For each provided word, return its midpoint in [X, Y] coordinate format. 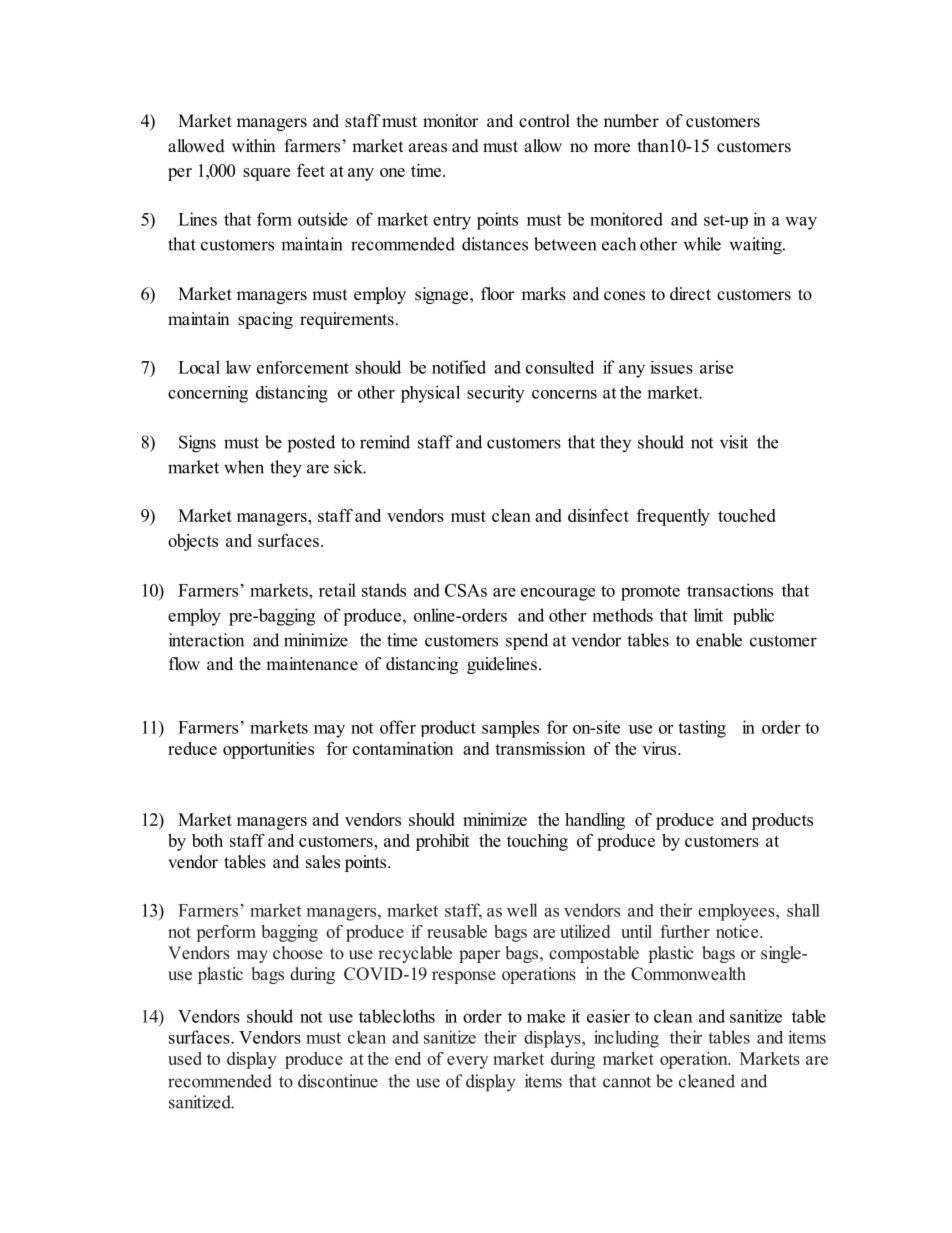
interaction [206, 640]
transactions [730, 590]
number [631, 121]
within [253, 145]
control [544, 121]
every [467, 1062]
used [185, 1058]
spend [527, 641]
